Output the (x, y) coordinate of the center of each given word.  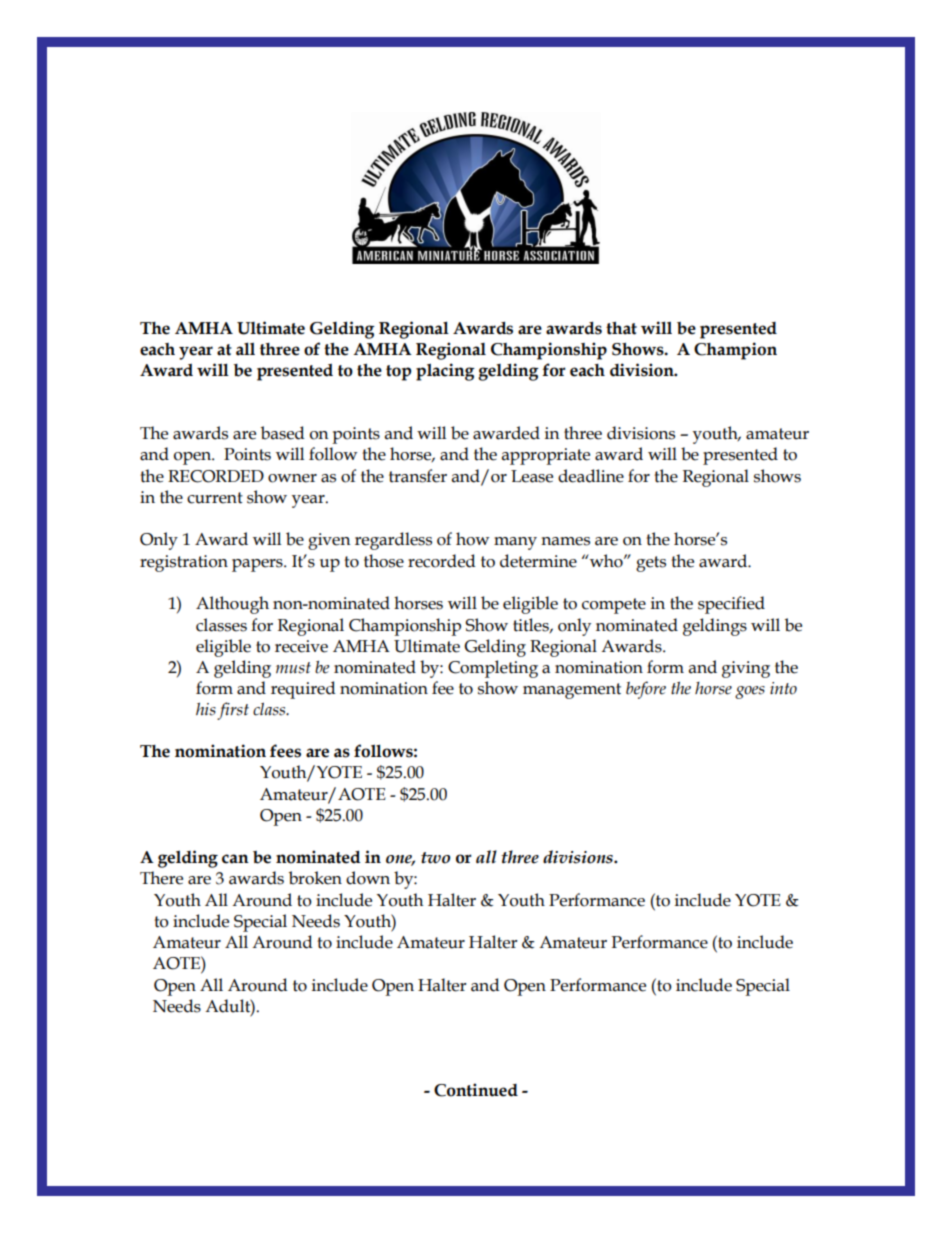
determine (538, 561)
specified (731, 605)
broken (315, 878)
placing (445, 372)
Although (232, 605)
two (435, 858)
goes (750, 692)
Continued (476, 1090)
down (368, 878)
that (621, 328)
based (283, 433)
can (235, 859)
